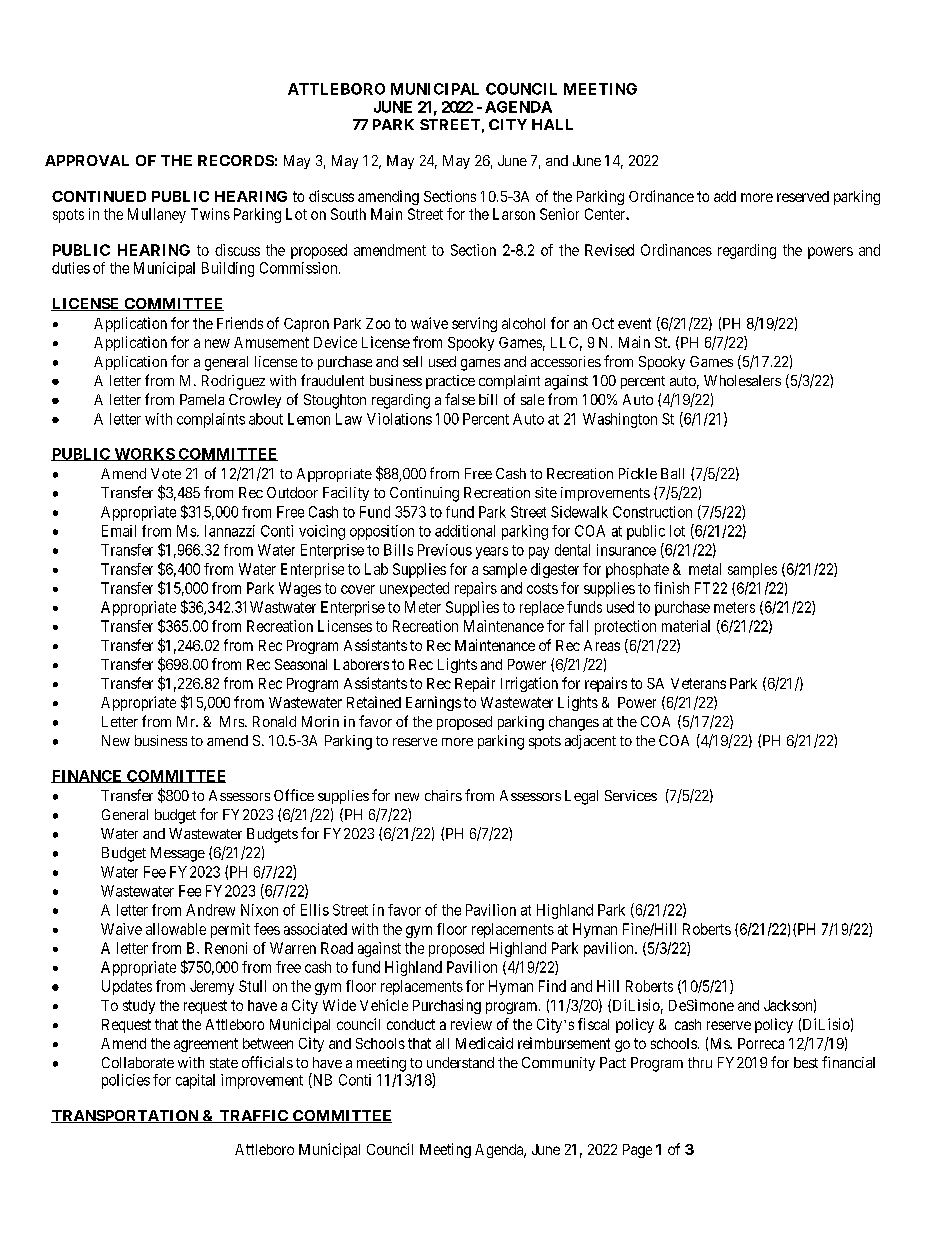  Describe the element at coordinates (552, 124) in the document. I see `HALL` at that location.
